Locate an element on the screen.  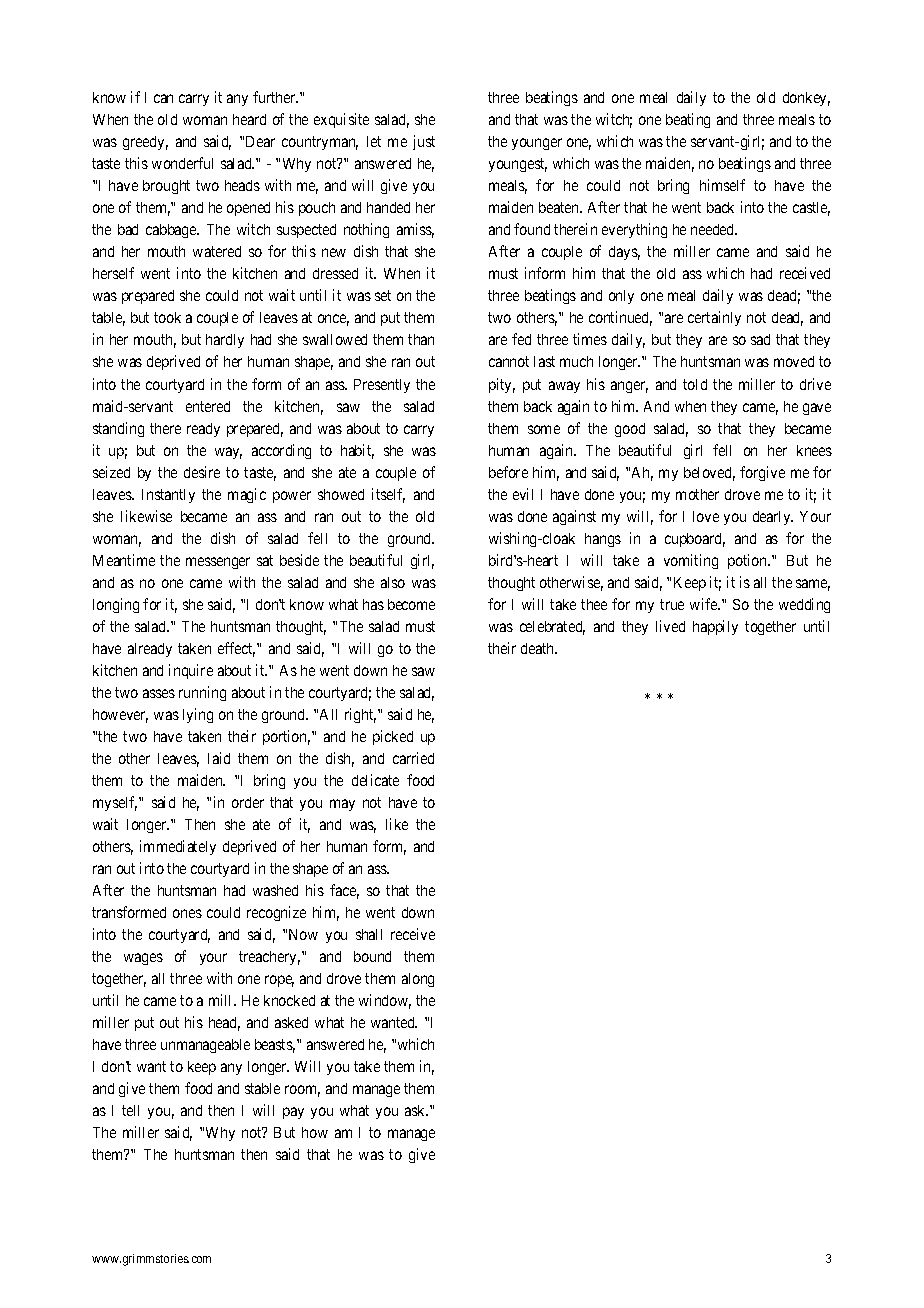
just is located at coordinates (424, 142).
